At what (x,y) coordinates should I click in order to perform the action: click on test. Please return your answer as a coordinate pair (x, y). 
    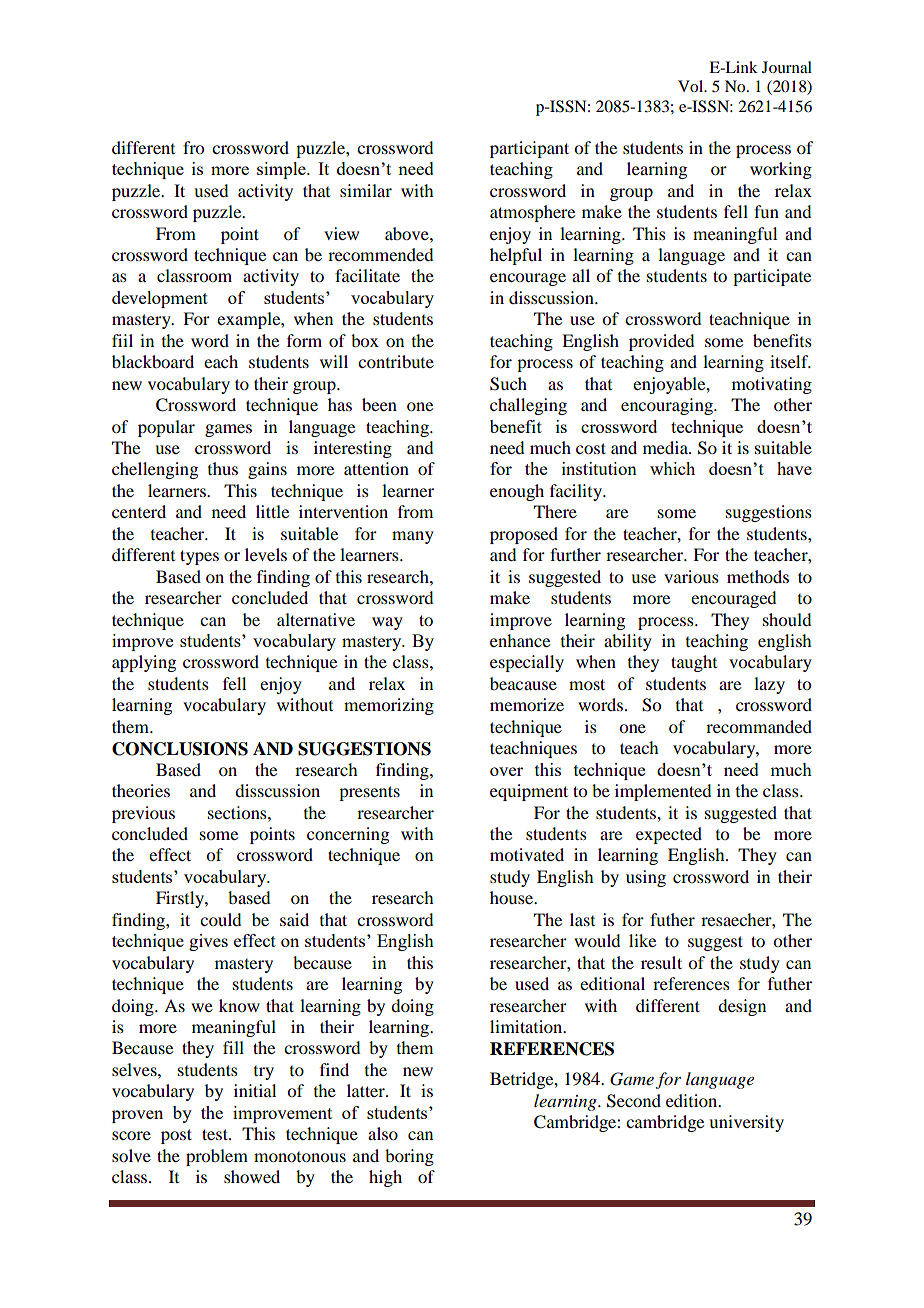
    Looking at the image, I should click on (216, 1134).
